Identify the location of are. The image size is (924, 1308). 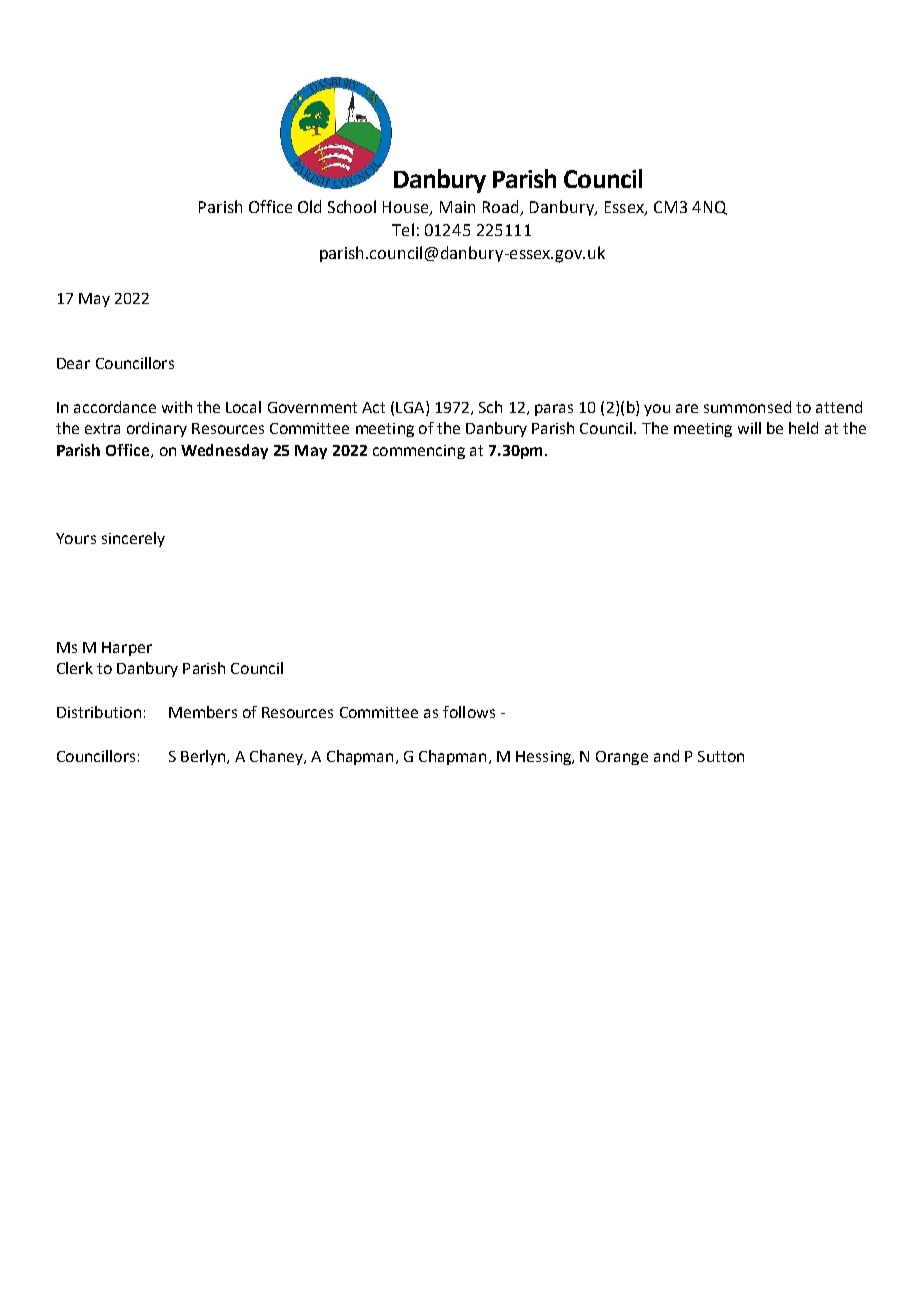
(687, 408).
